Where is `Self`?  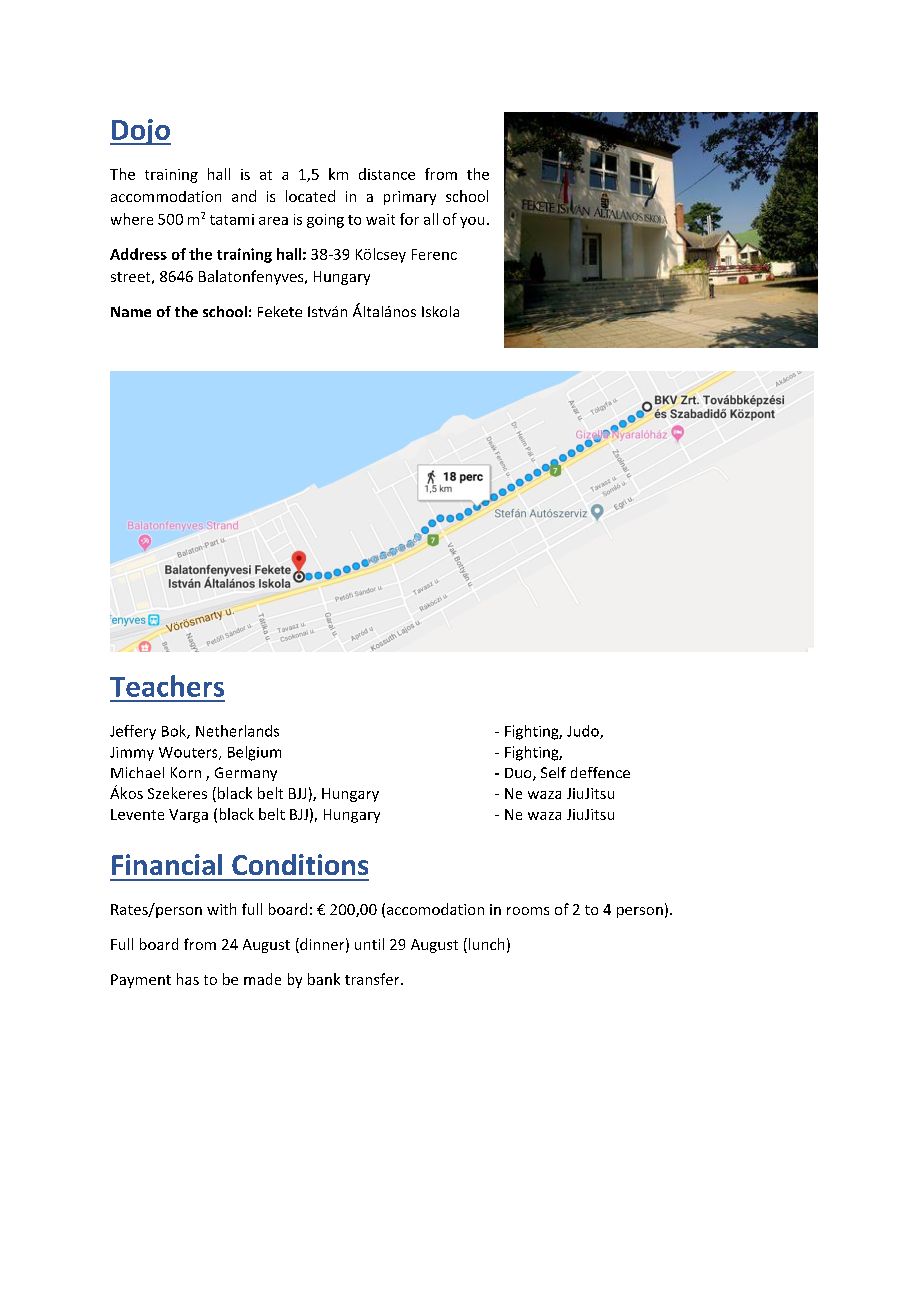 Self is located at coordinates (553, 772).
